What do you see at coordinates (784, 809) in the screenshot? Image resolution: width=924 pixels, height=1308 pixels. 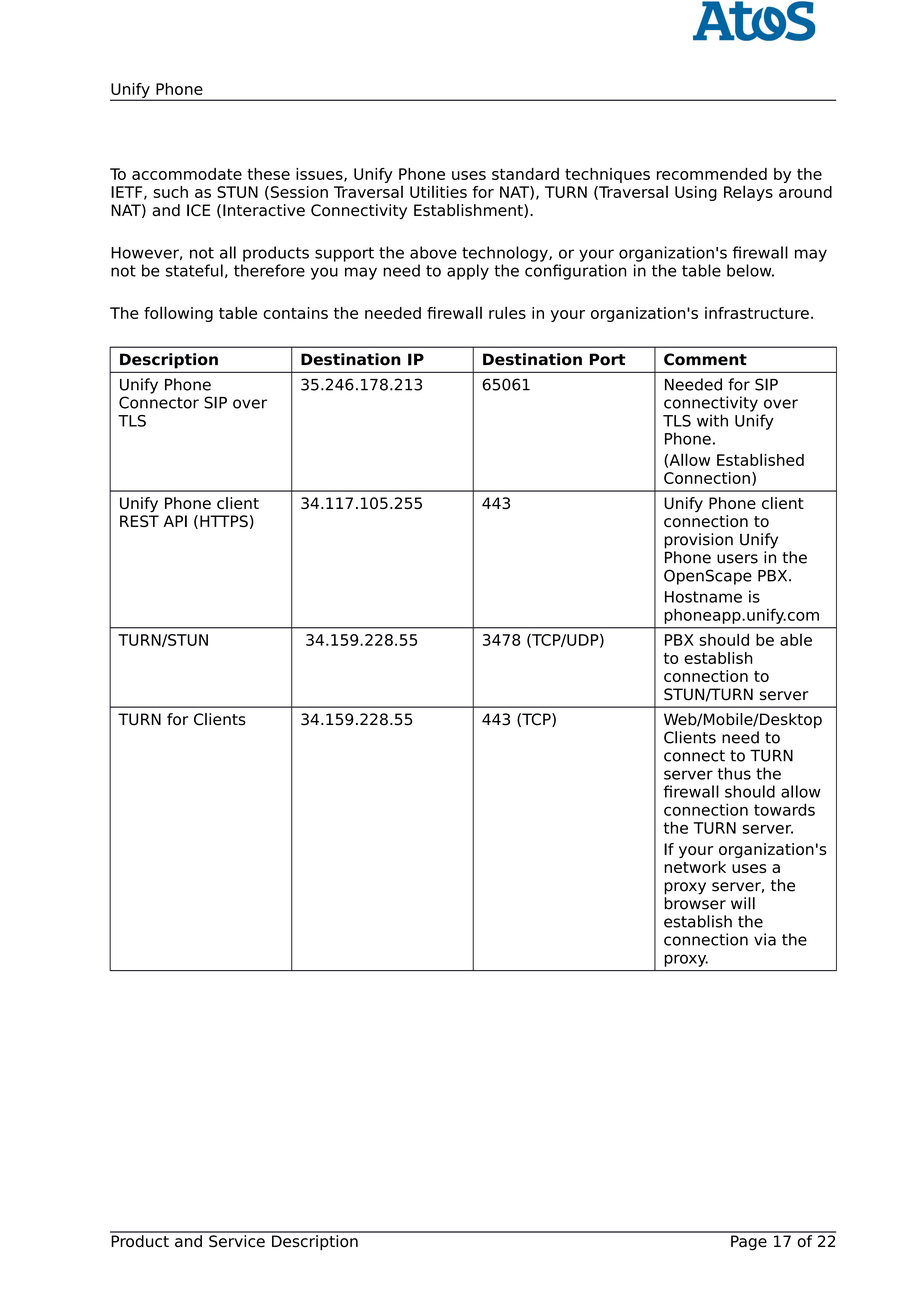 I see `towards` at bounding box center [784, 809].
